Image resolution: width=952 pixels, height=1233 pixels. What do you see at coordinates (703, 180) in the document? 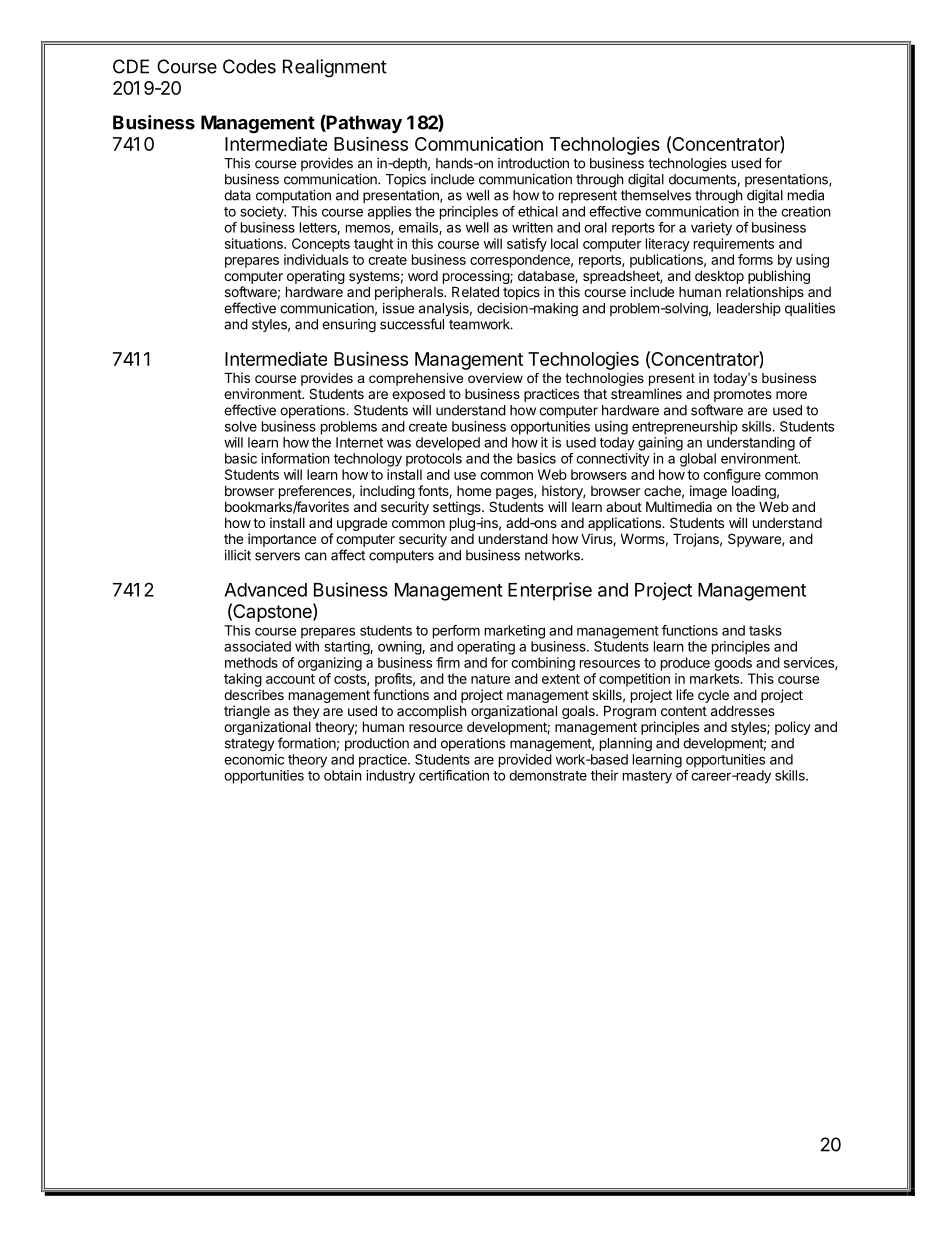
I see `documents` at bounding box center [703, 180].
